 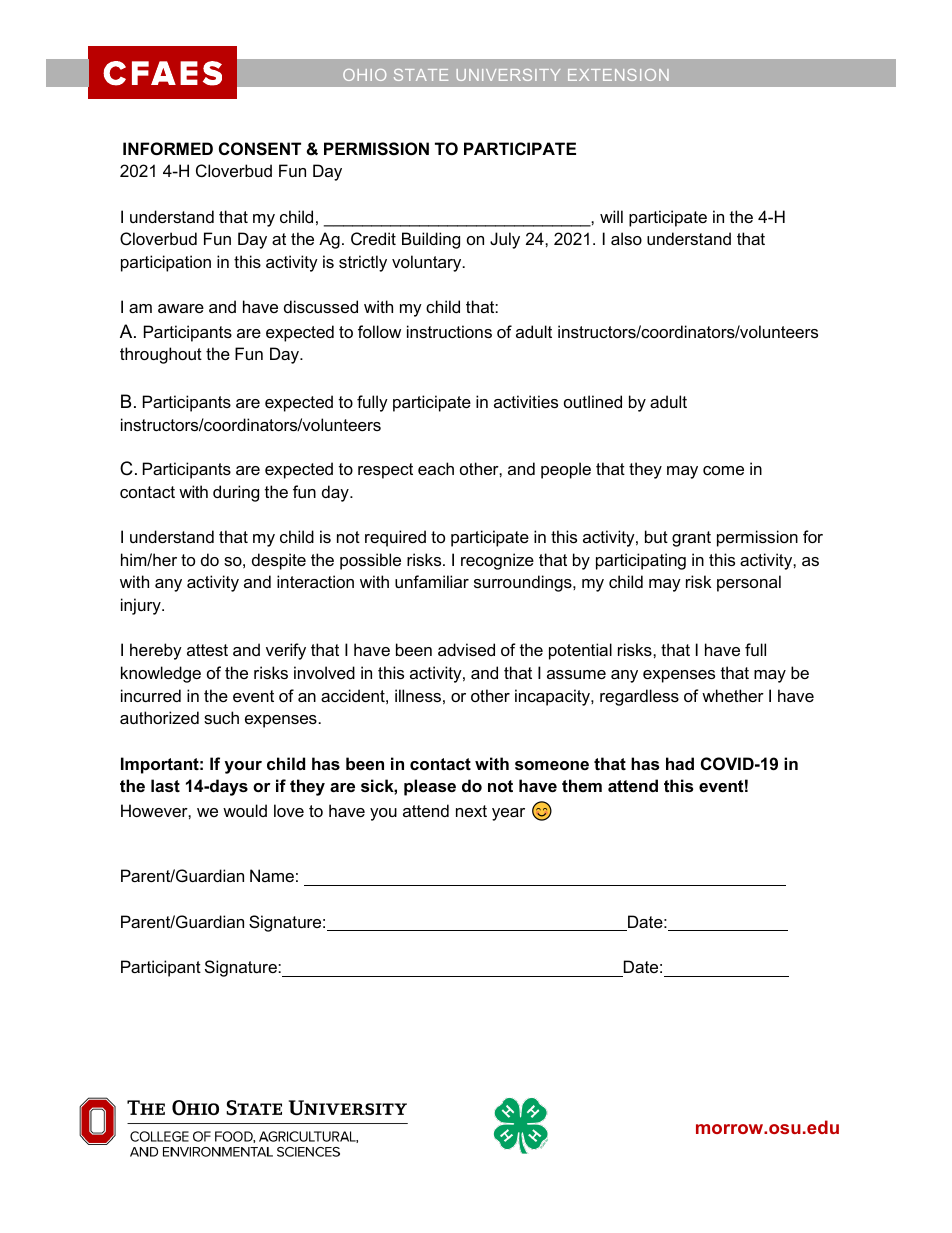 What do you see at coordinates (245, 810) in the page?
I see `would` at bounding box center [245, 810].
